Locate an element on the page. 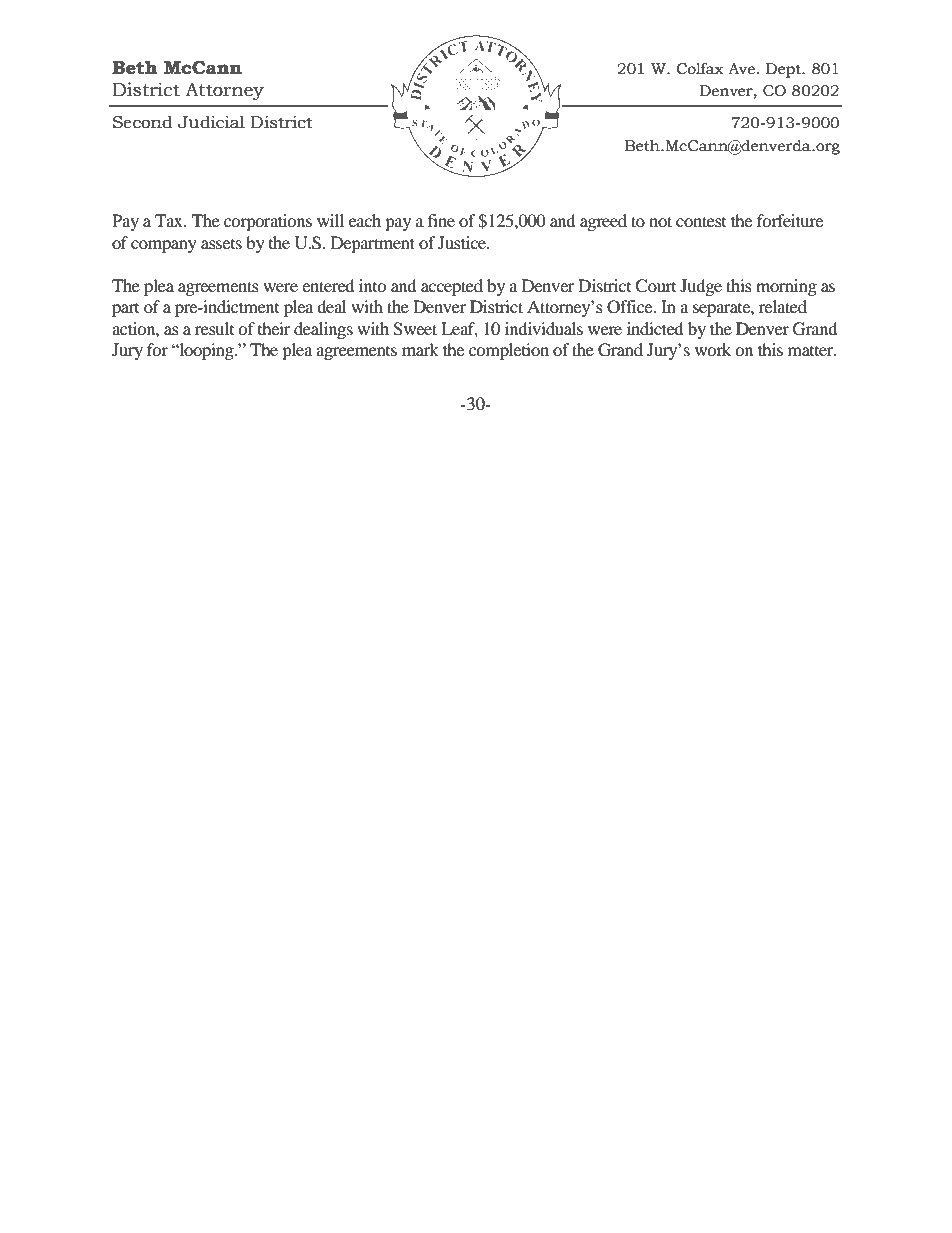 This page has height=1233, width=952. Ave is located at coordinates (741, 69).
